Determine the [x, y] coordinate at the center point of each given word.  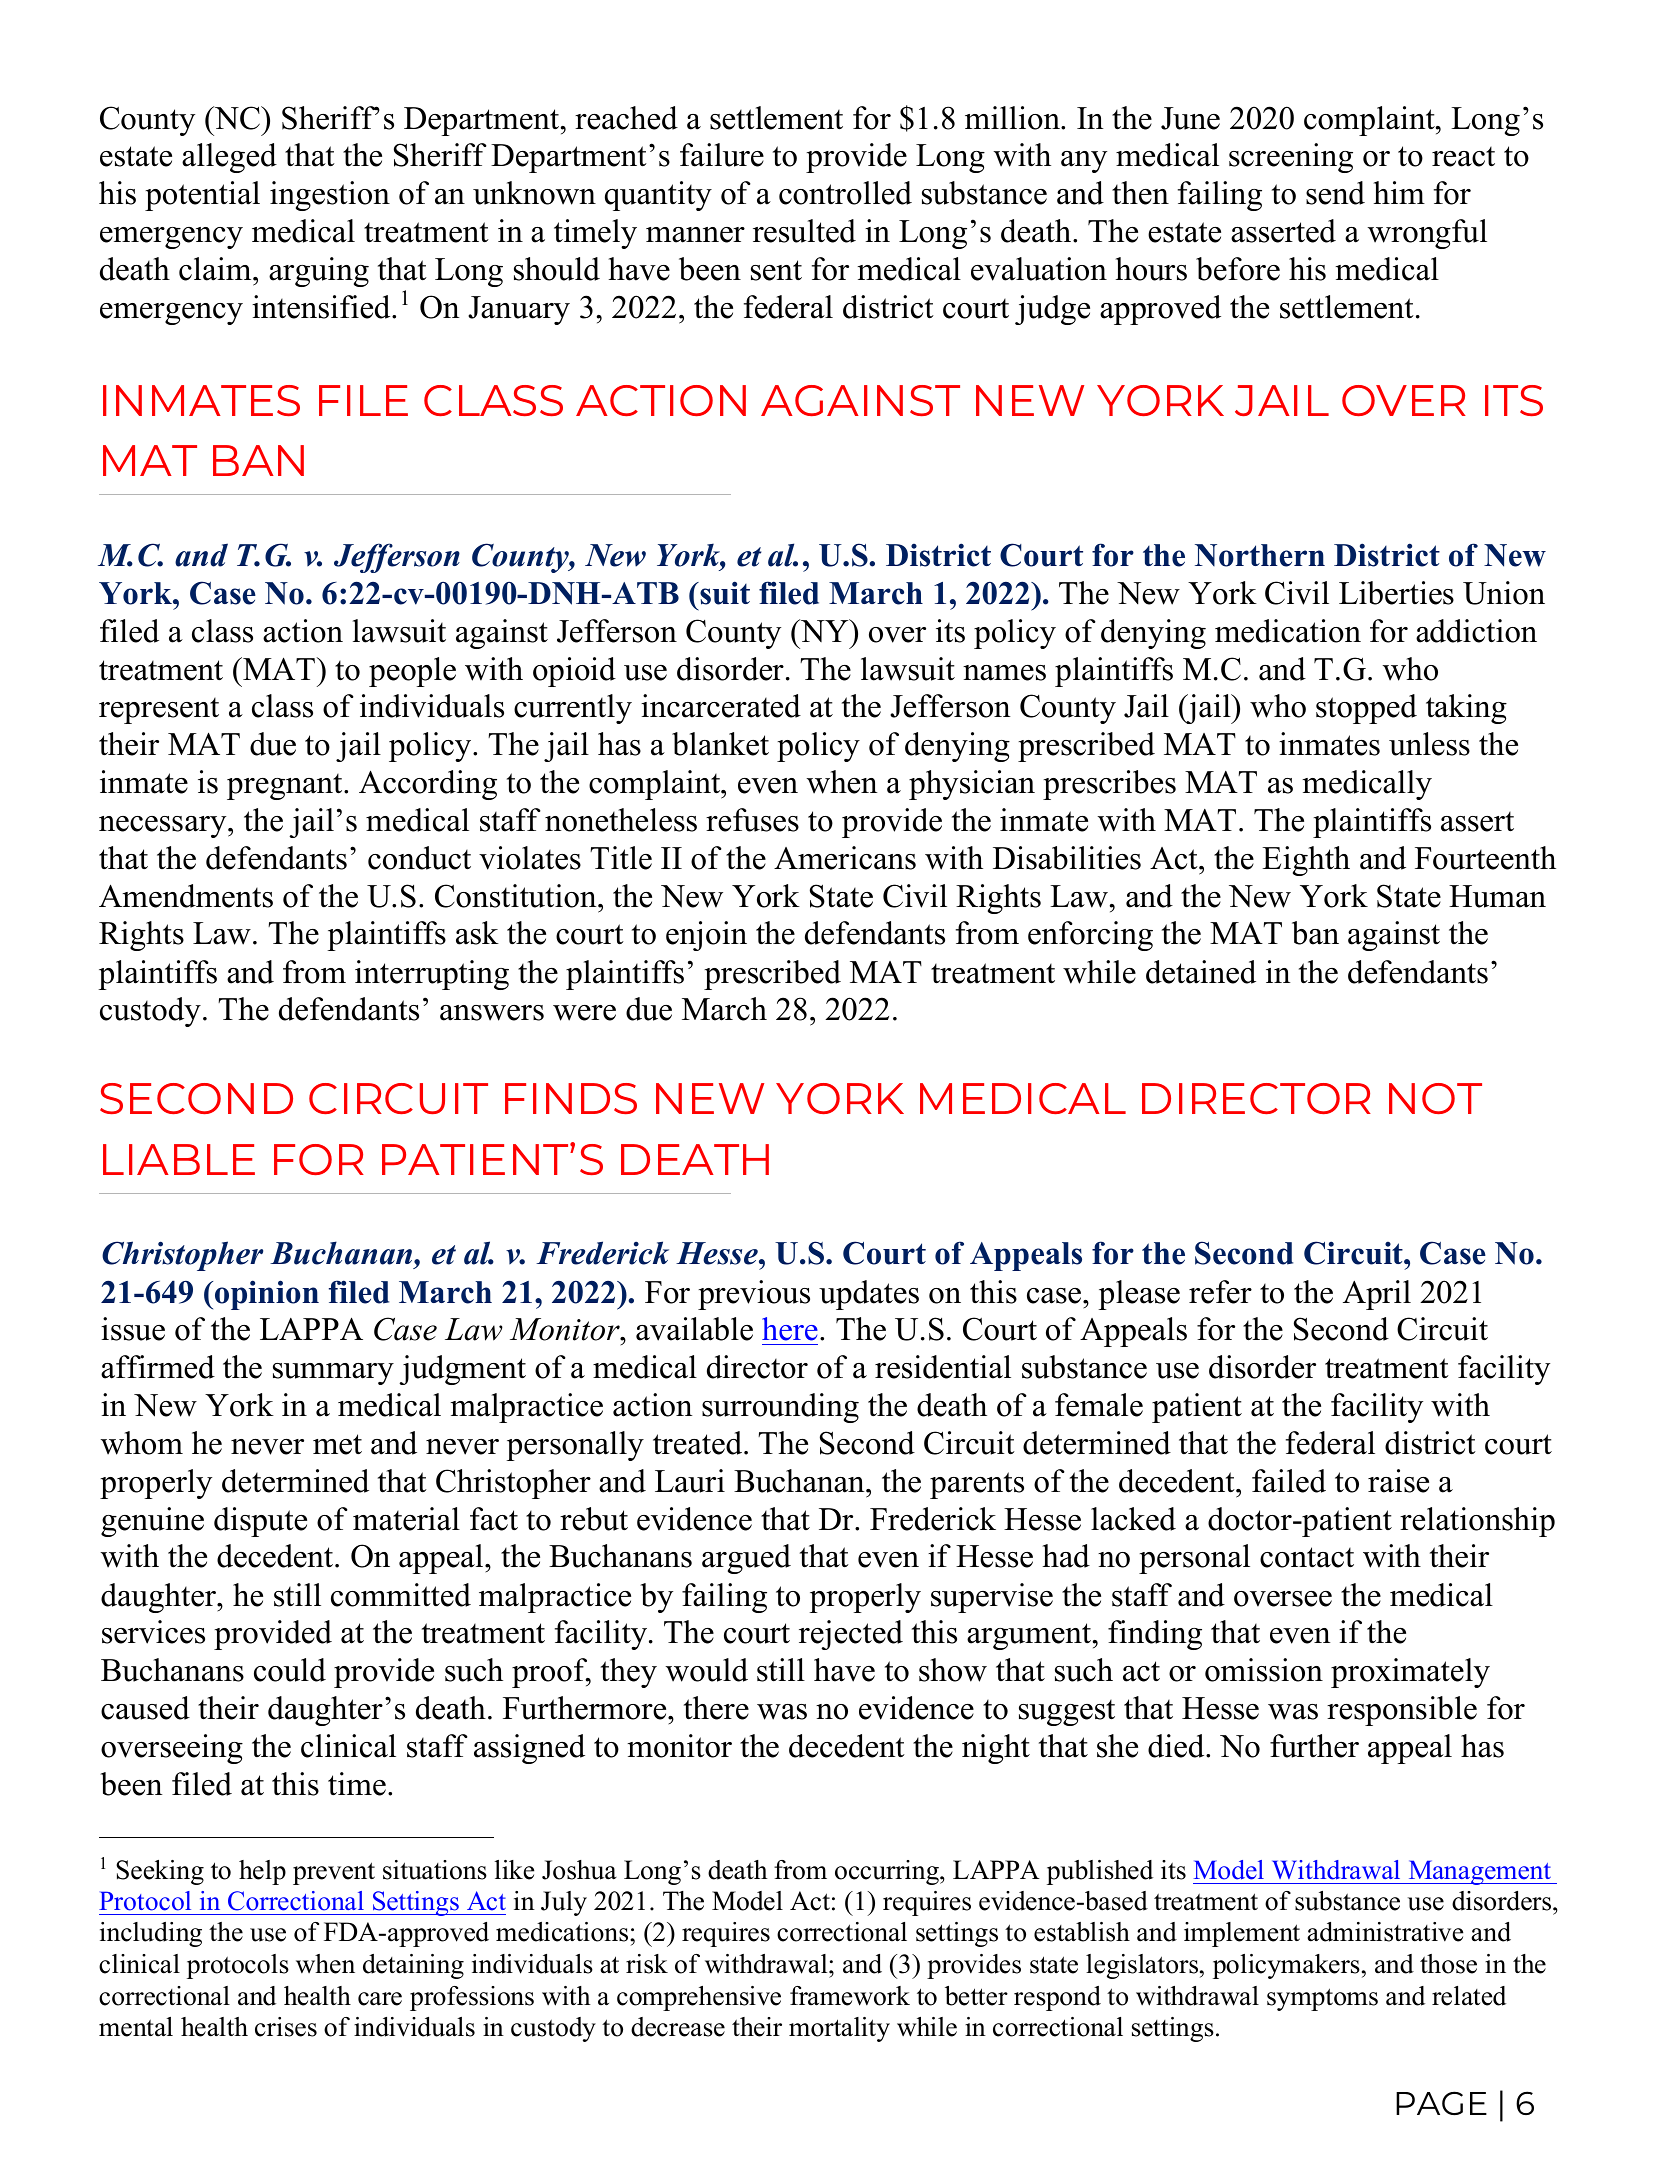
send [1335, 193]
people [412, 672]
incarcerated [721, 706]
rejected [851, 1635]
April [1377, 1295]
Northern [1260, 555]
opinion [267, 1295]
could [290, 1670]
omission [1264, 1670]
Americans [845, 858]
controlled [845, 193]
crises [286, 2027]
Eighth [1306, 861]
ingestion [330, 196]
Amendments [186, 896]
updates [869, 1295]
